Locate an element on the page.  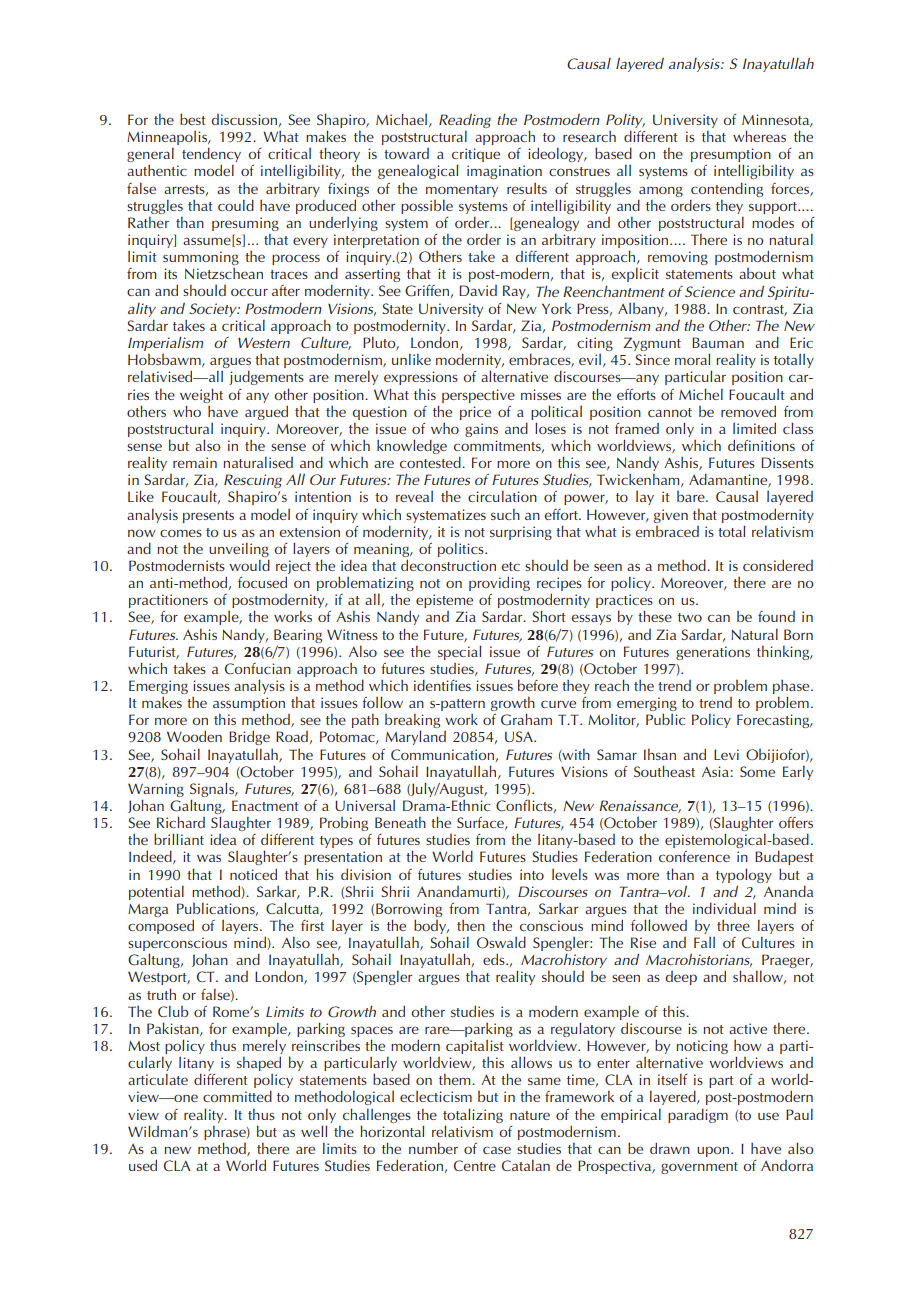
bare is located at coordinates (692, 496).
